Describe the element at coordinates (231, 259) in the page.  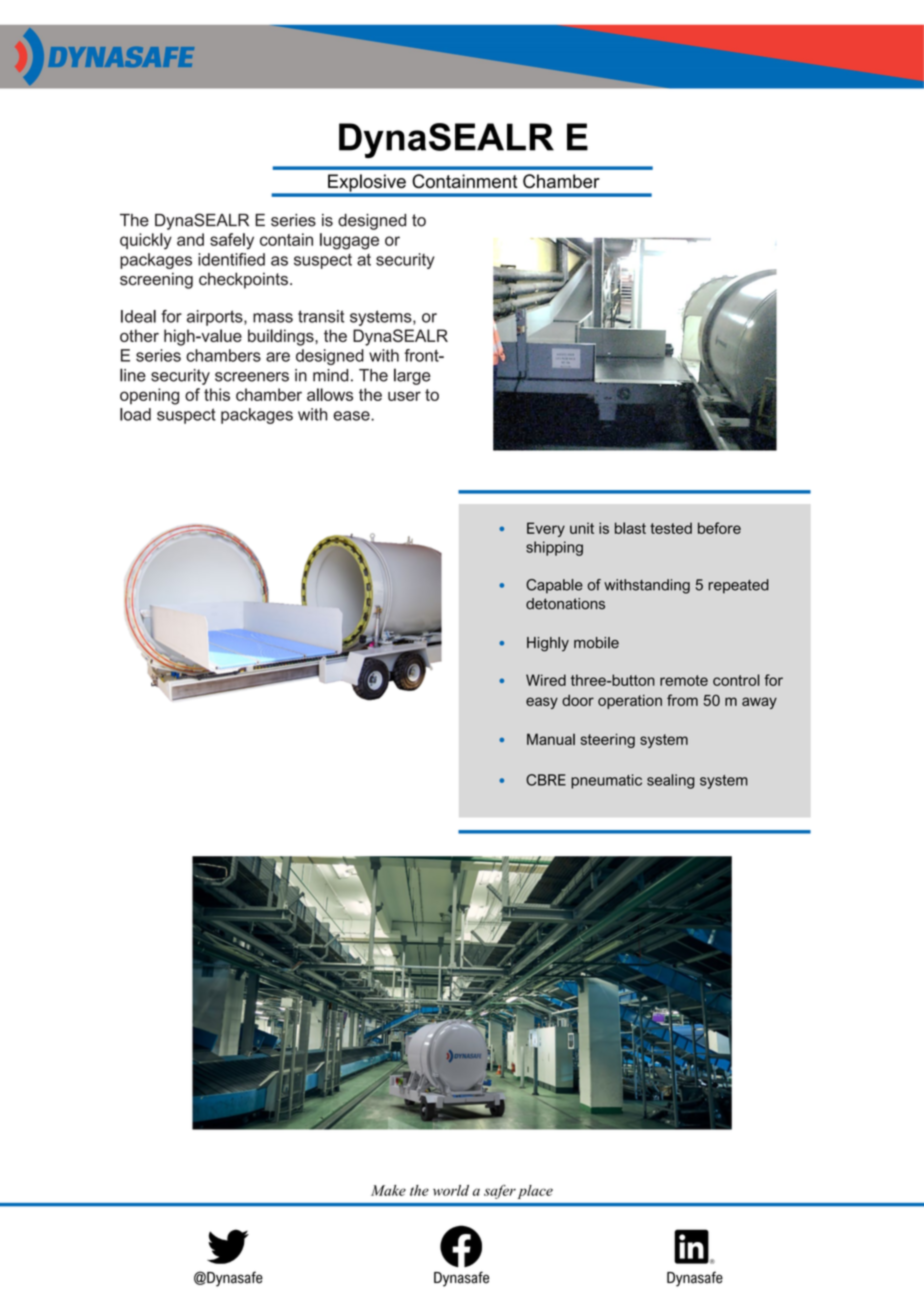
I see `identified` at that location.
